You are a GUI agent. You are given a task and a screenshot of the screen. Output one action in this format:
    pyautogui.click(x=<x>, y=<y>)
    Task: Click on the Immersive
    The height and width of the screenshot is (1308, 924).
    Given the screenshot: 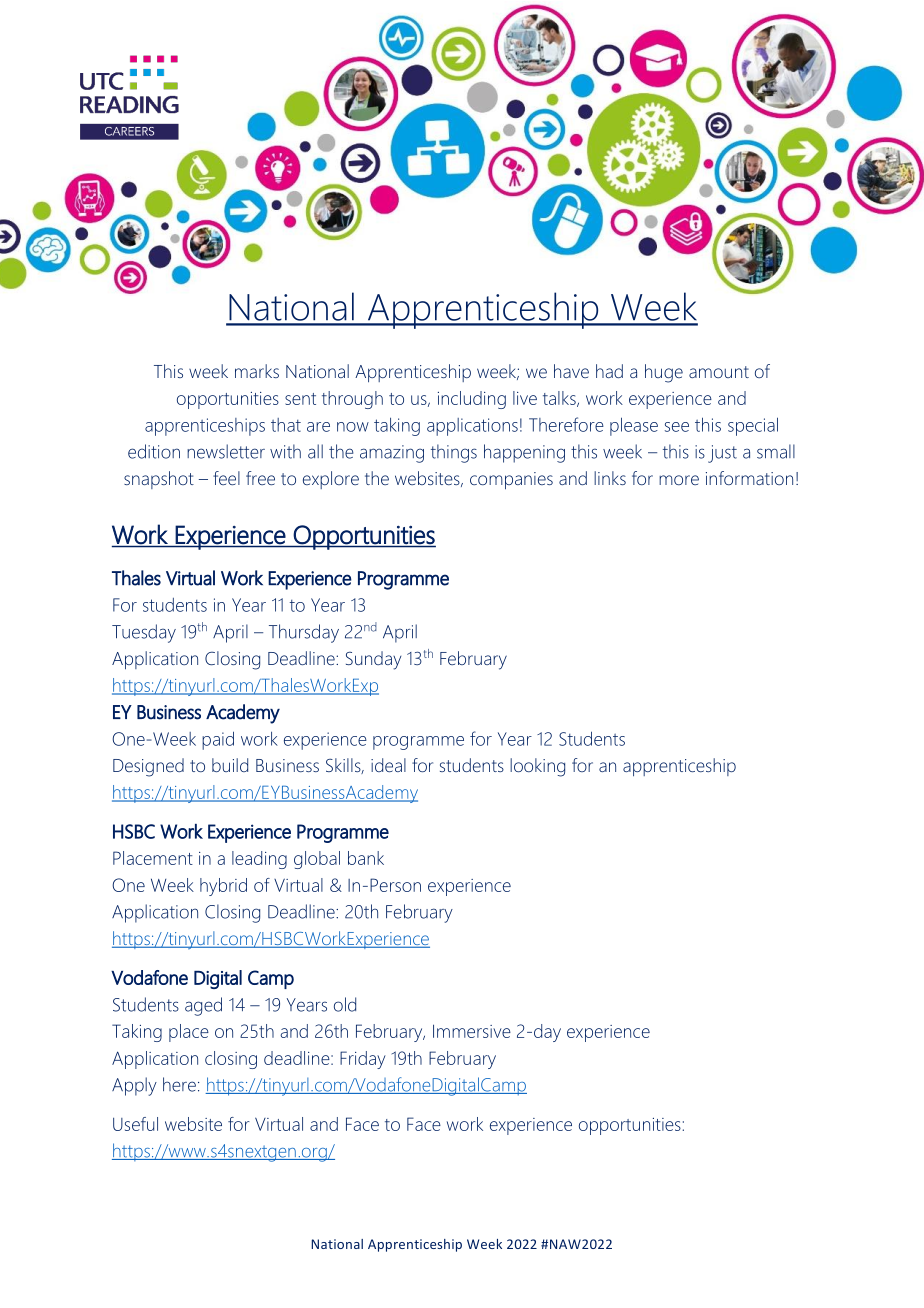 What is the action you would take?
    pyautogui.click(x=472, y=1031)
